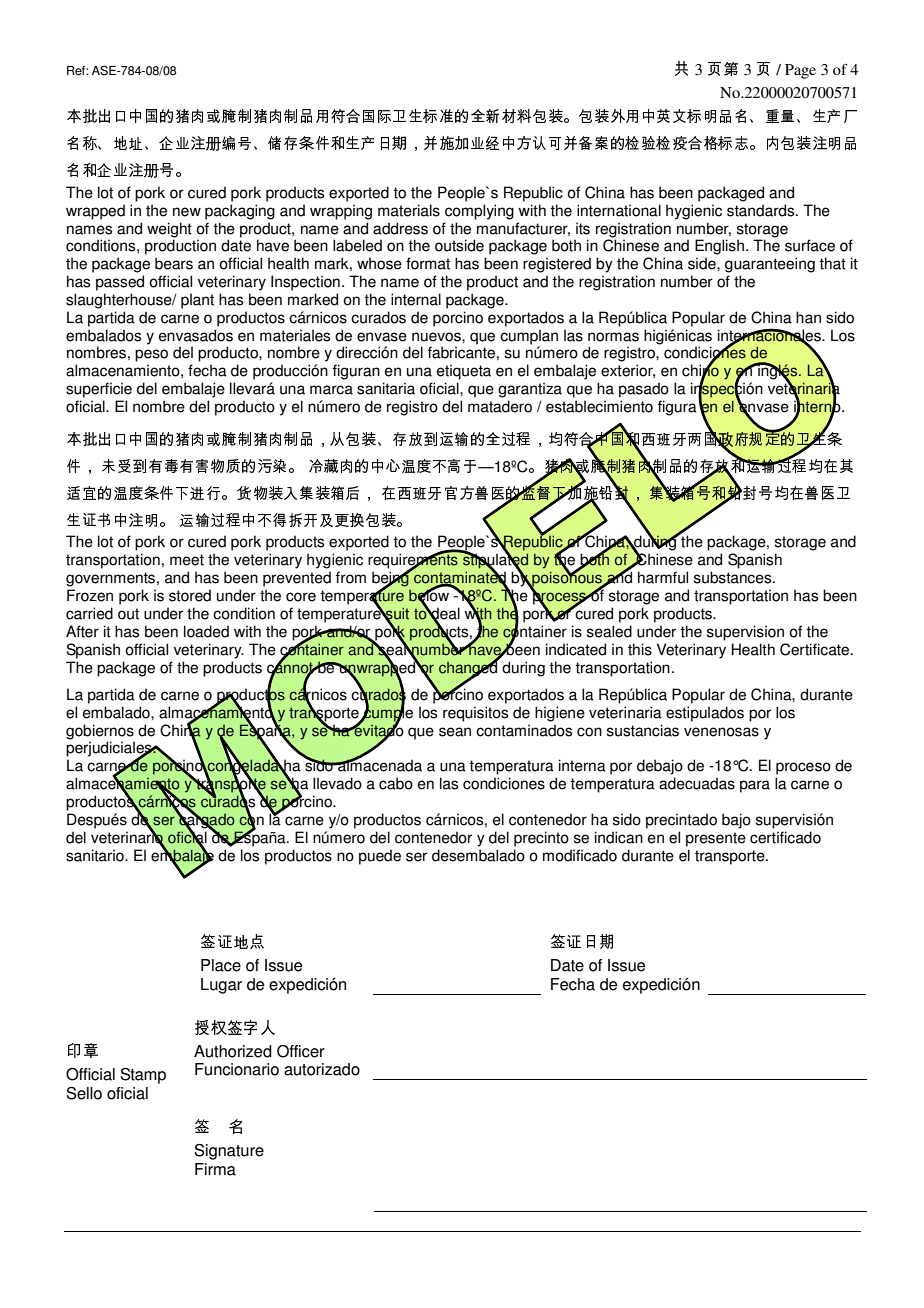 The height and width of the screenshot is (1308, 924). I want to click on new, so click(187, 212).
